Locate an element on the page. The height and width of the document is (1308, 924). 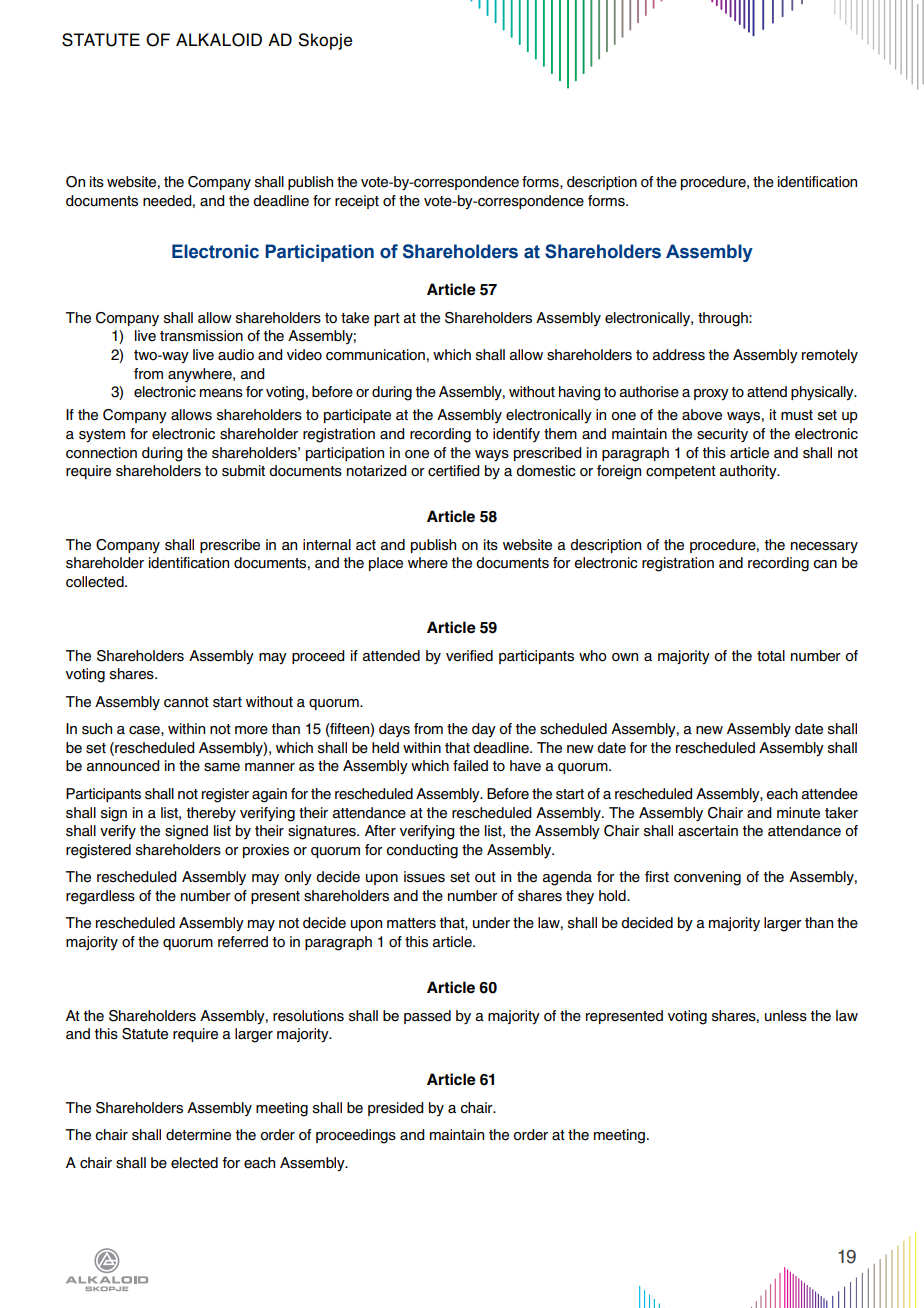
receipt is located at coordinates (357, 202).
